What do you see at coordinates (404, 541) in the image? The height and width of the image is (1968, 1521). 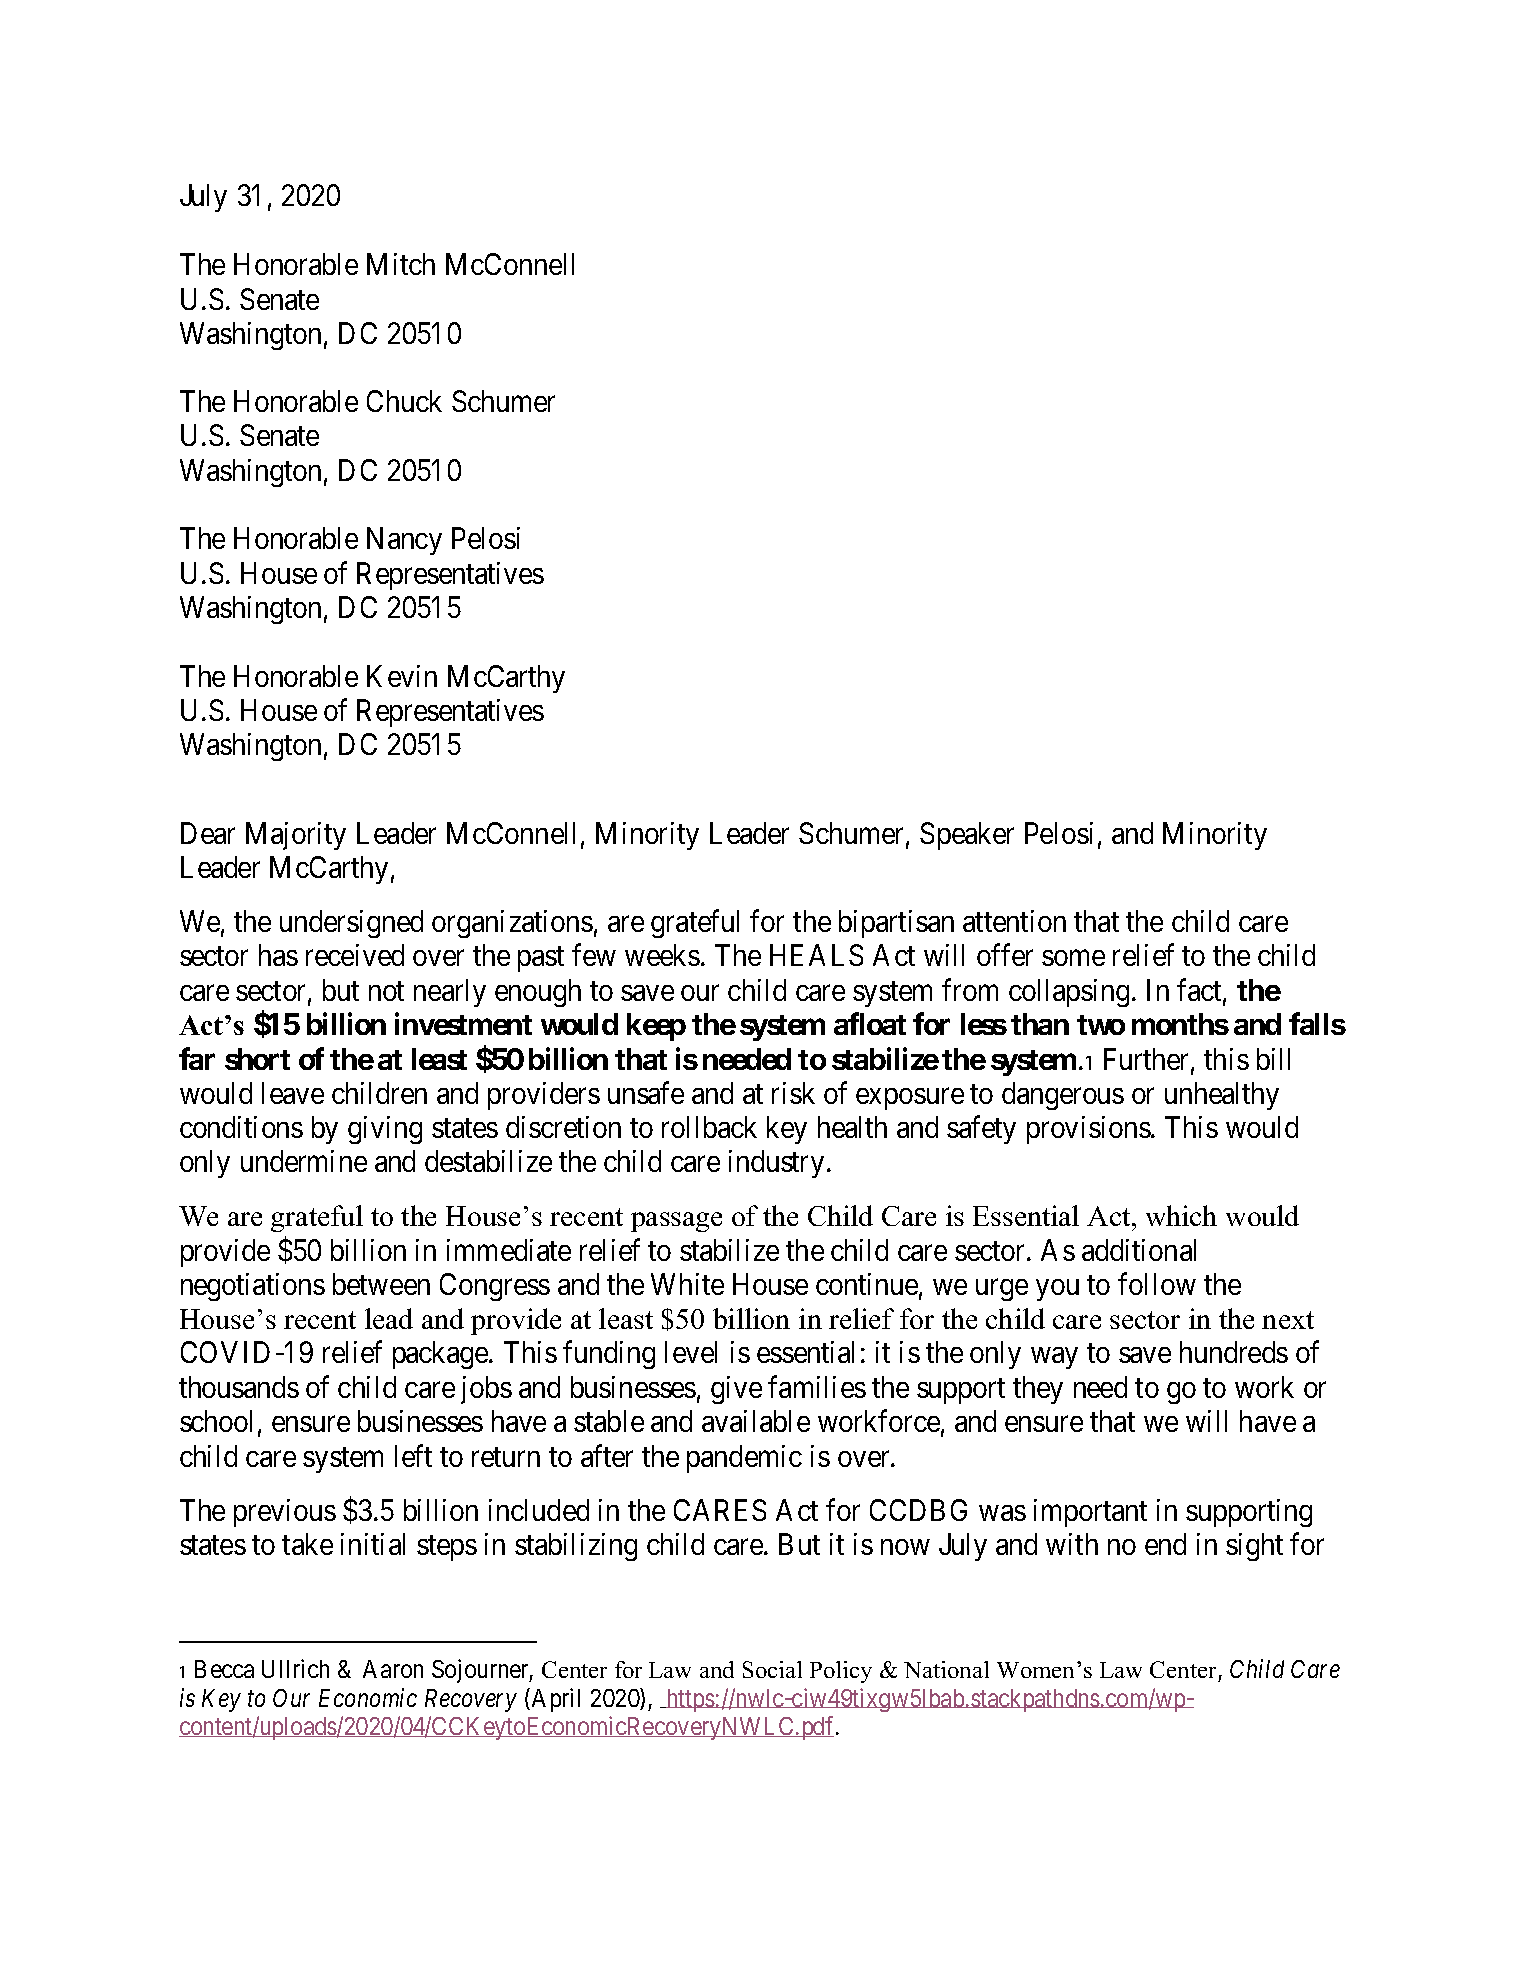 I see `Nancy` at bounding box center [404, 541].
